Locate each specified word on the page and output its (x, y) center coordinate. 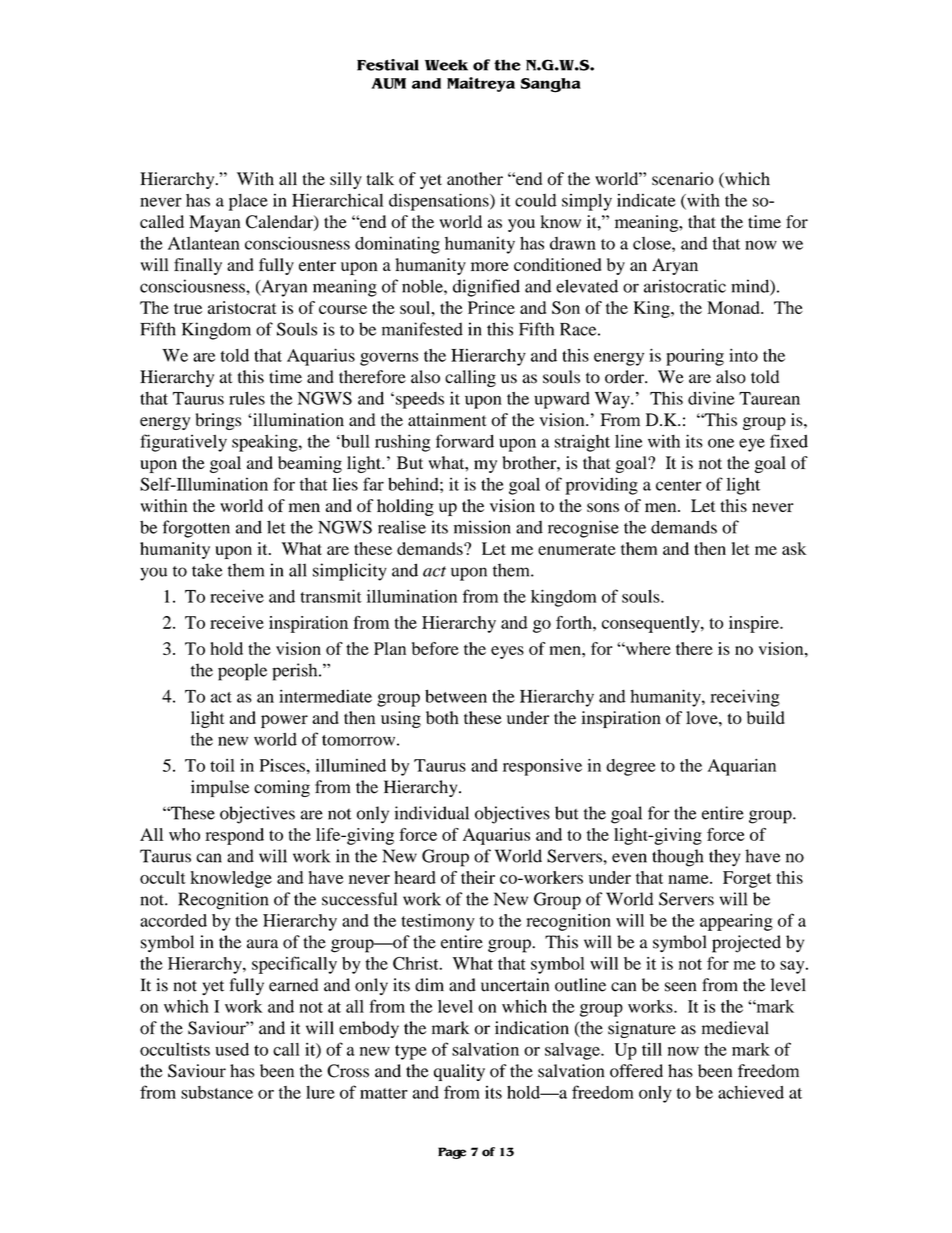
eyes (507, 652)
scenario (683, 179)
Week (446, 65)
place (248, 202)
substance (217, 1092)
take (207, 570)
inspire (755, 624)
